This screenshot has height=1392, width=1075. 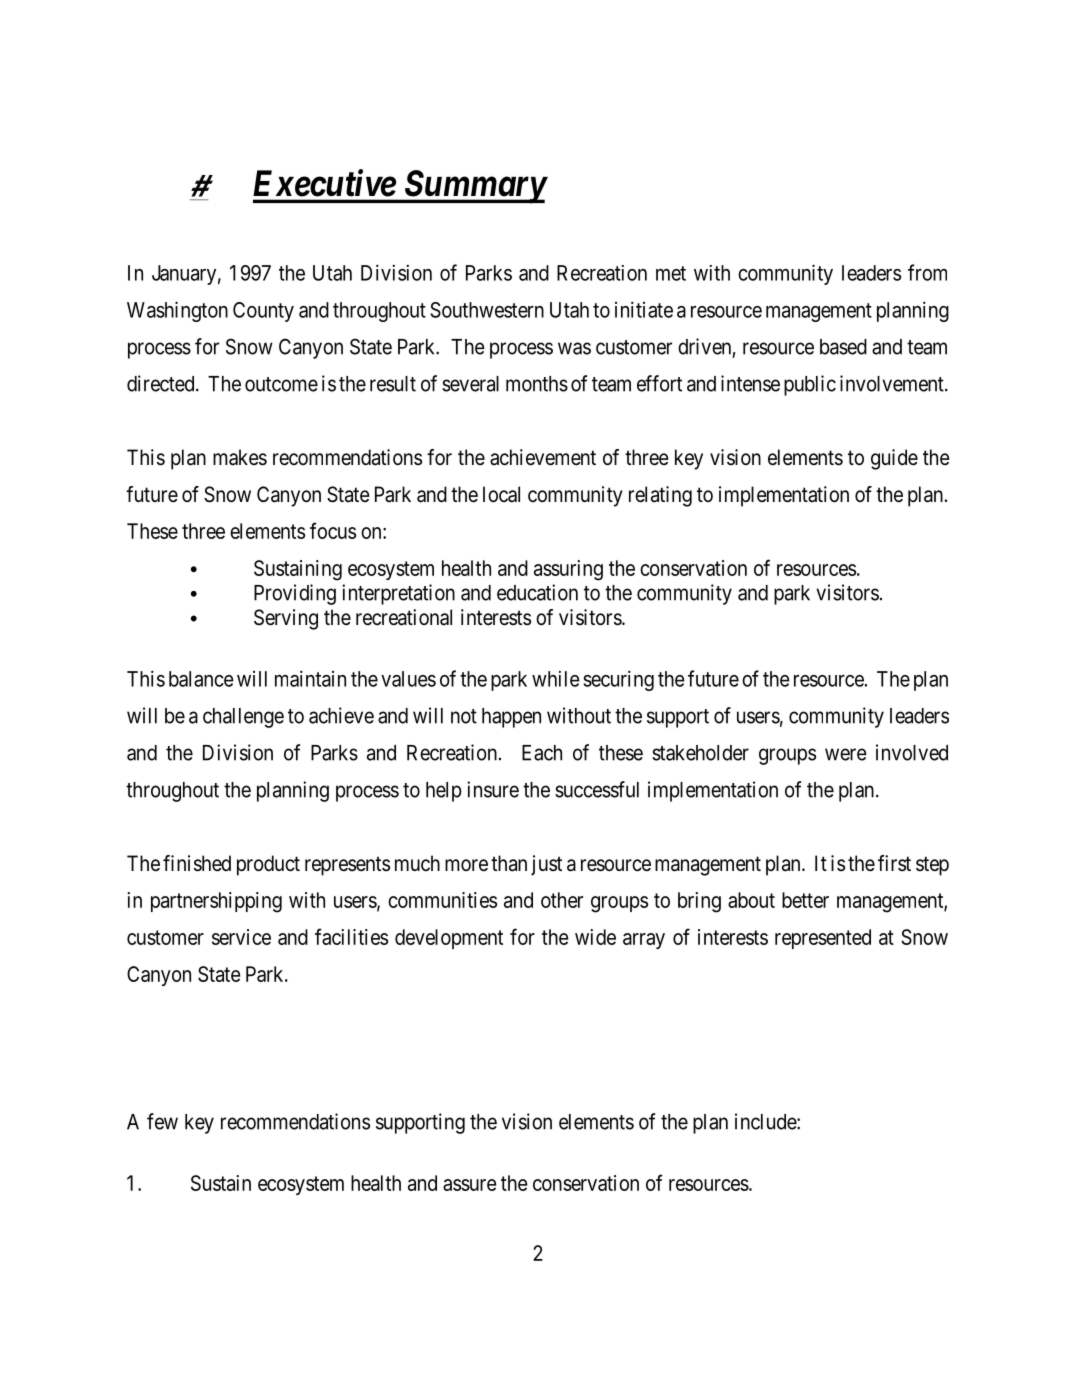 I want to click on just, so click(x=546, y=865).
